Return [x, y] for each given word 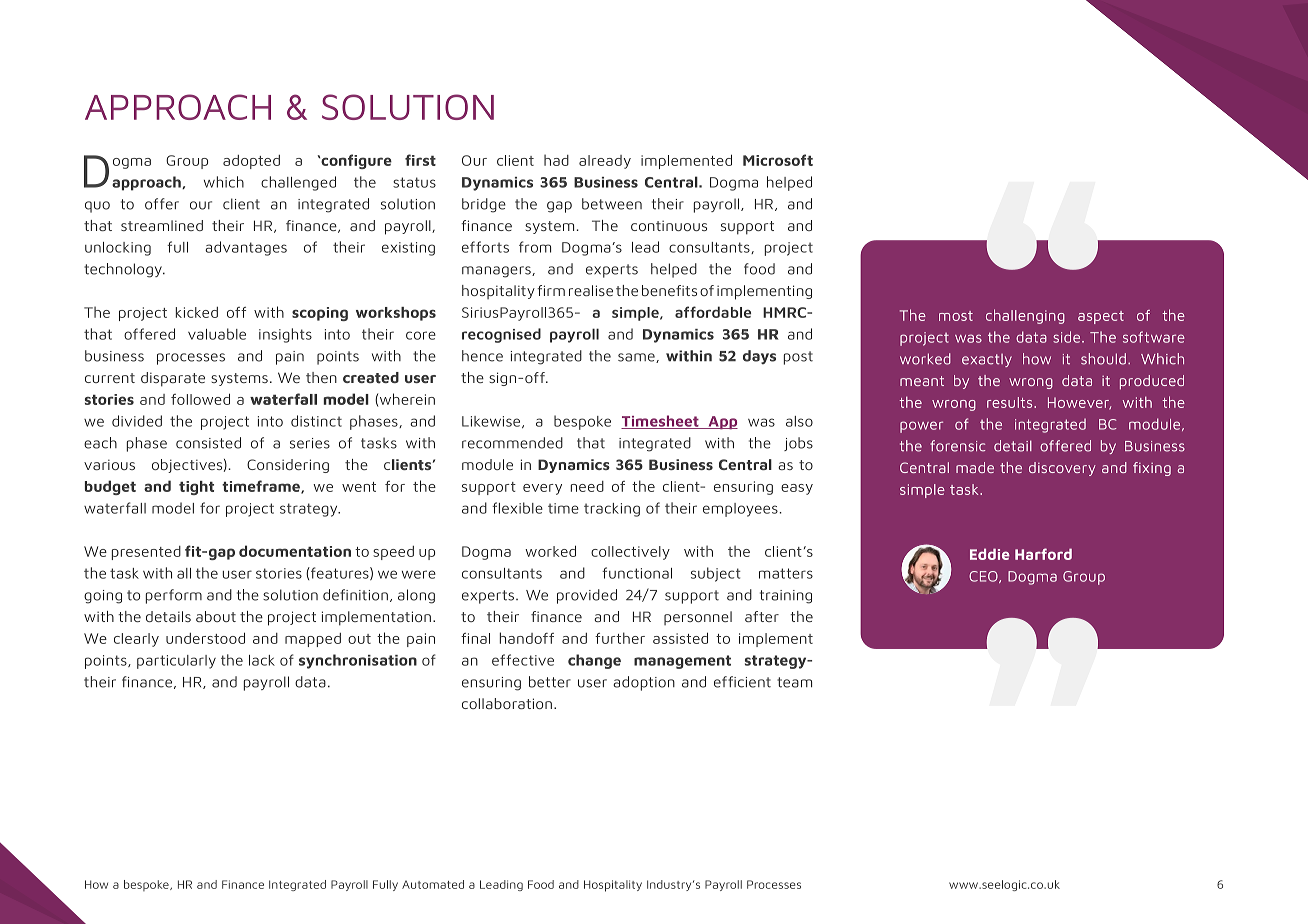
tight [196, 488]
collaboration [507, 703]
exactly [987, 360]
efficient [742, 682]
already [605, 162]
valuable [217, 334]
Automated [433, 884]
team [794, 682]
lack [262, 660]
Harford [1043, 554]
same [637, 358]
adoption [644, 683]
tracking [612, 510]
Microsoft [778, 160]
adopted [251, 162]
